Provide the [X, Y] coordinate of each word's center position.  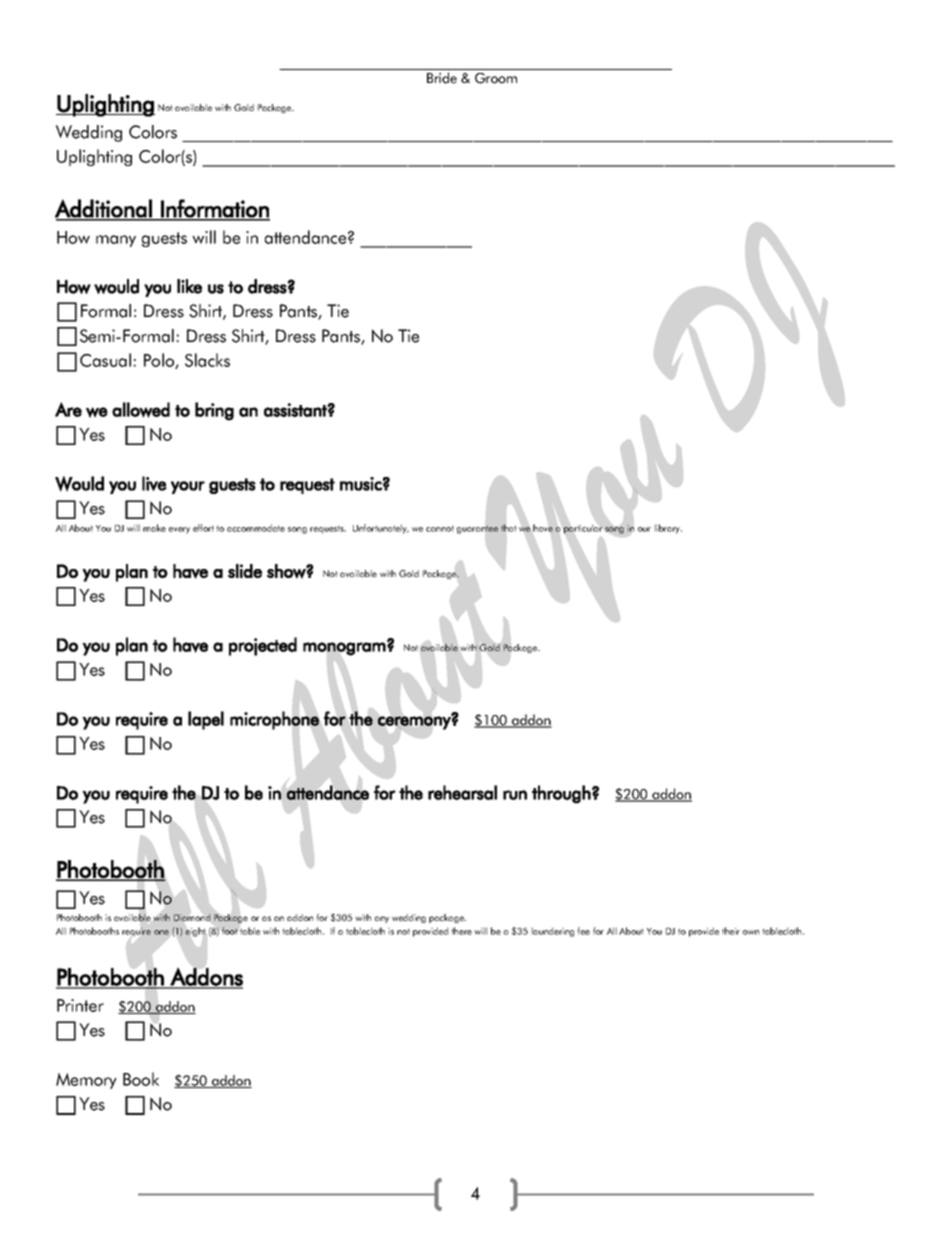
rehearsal [462, 792]
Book [141, 1079]
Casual [105, 360]
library [668, 529]
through [561, 794]
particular [583, 529]
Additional [104, 209]
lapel [206, 720]
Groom [496, 78]
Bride [442, 78]
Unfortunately [381, 529]
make [154, 528]
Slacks [207, 360]
